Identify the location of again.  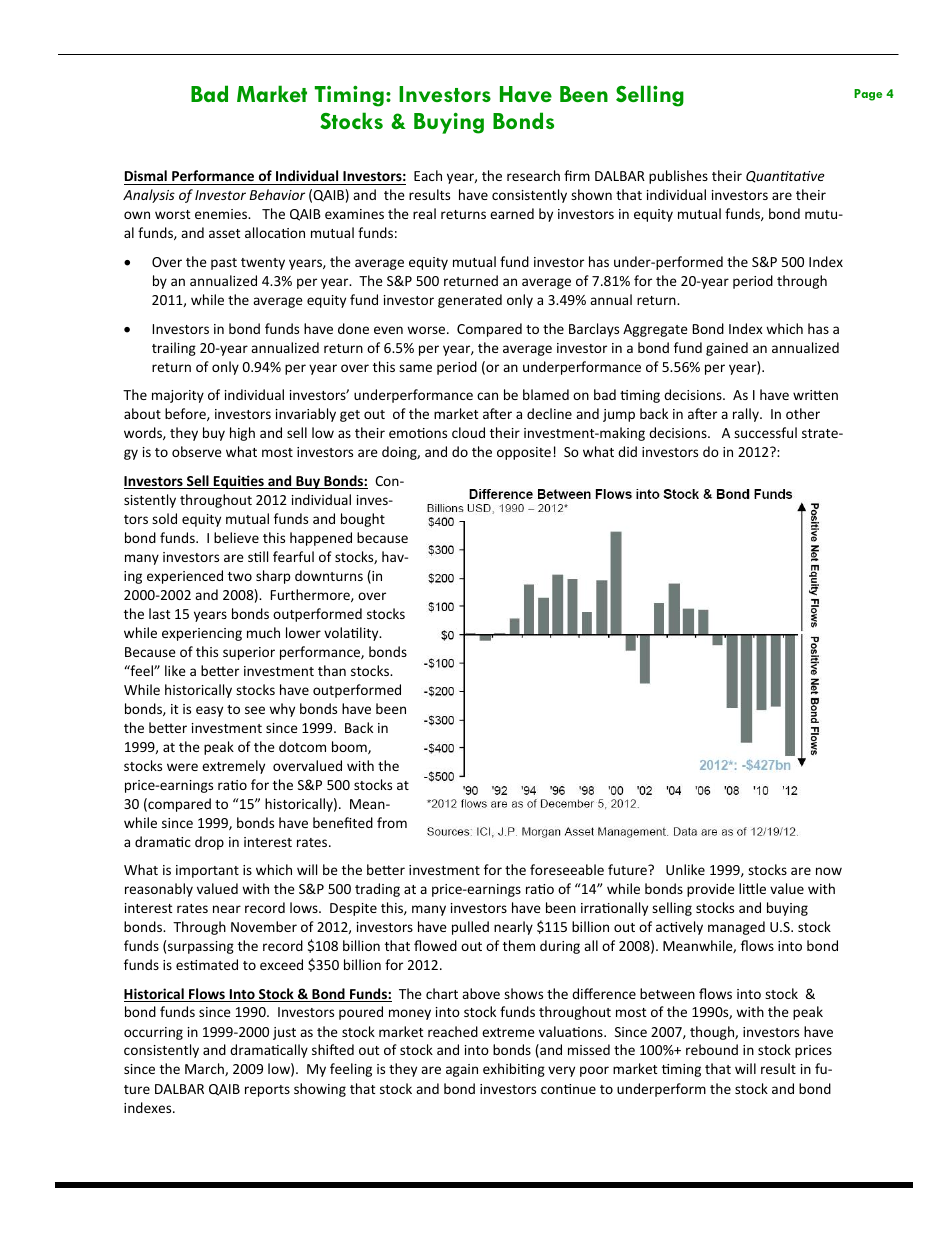
(462, 1070).
